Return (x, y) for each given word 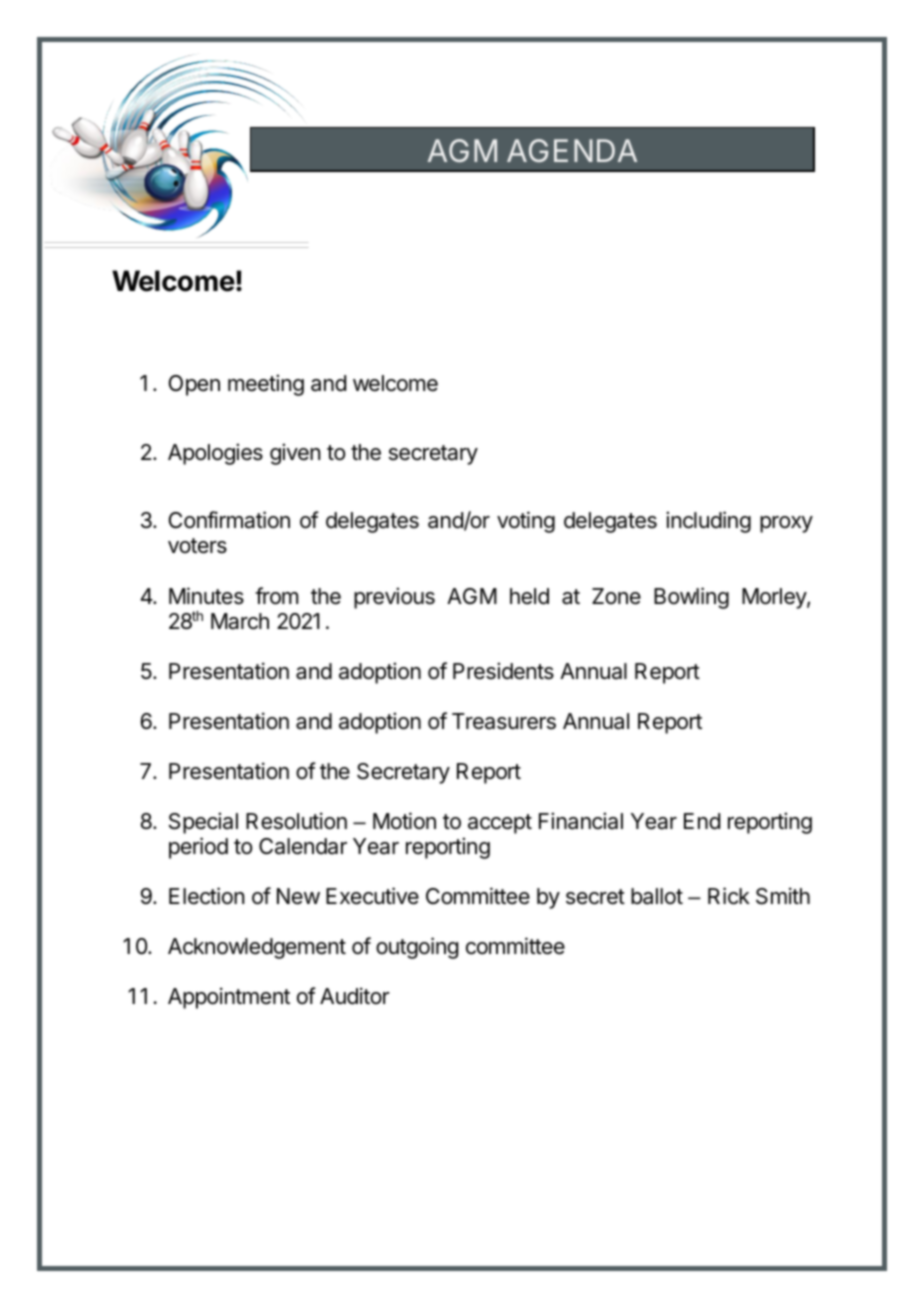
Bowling (691, 598)
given (295, 454)
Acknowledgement (257, 948)
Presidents (503, 671)
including (708, 522)
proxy (786, 524)
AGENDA (572, 150)
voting (526, 522)
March (240, 621)
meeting (266, 385)
